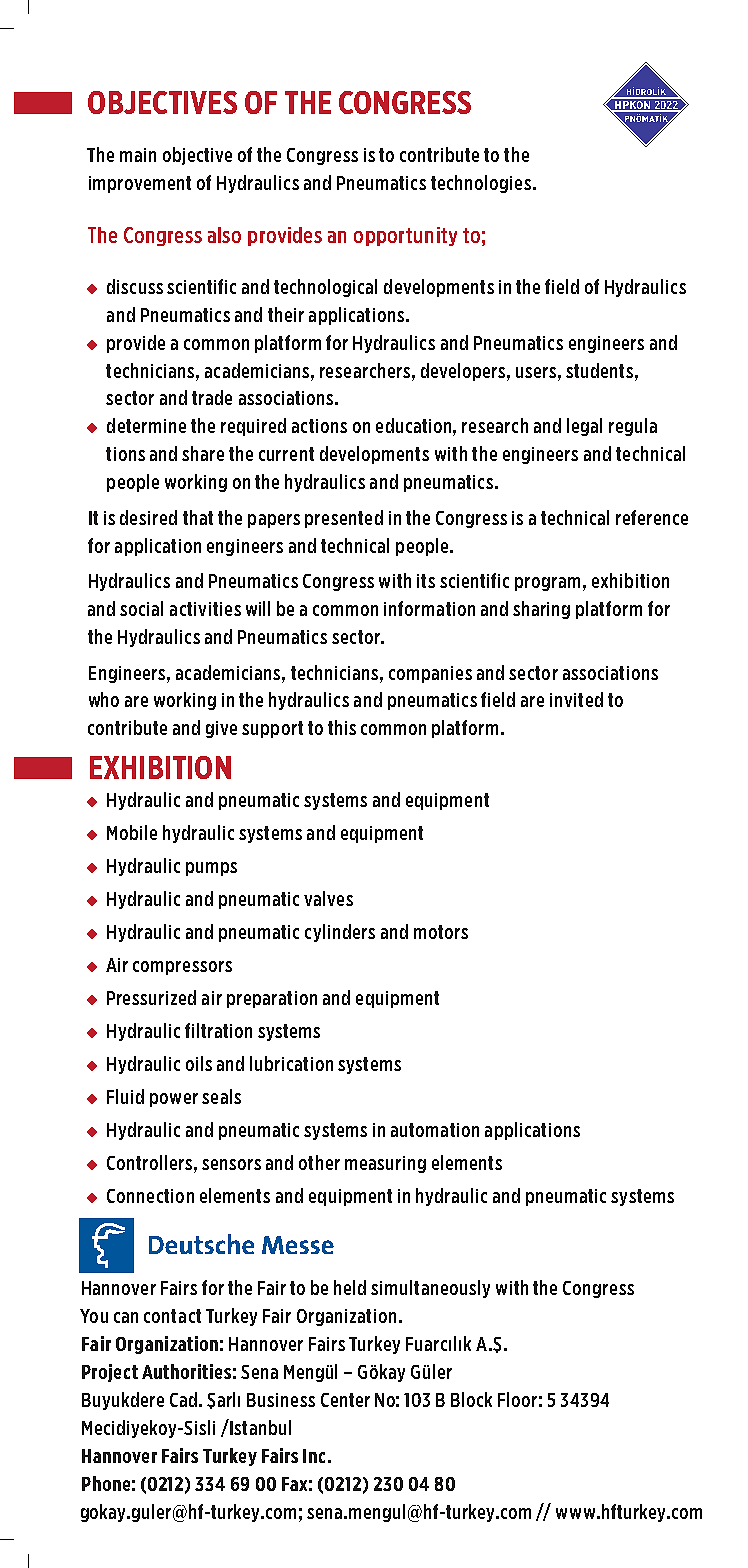 The image size is (748, 1568). I want to click on improvement, so click(140, 184).
